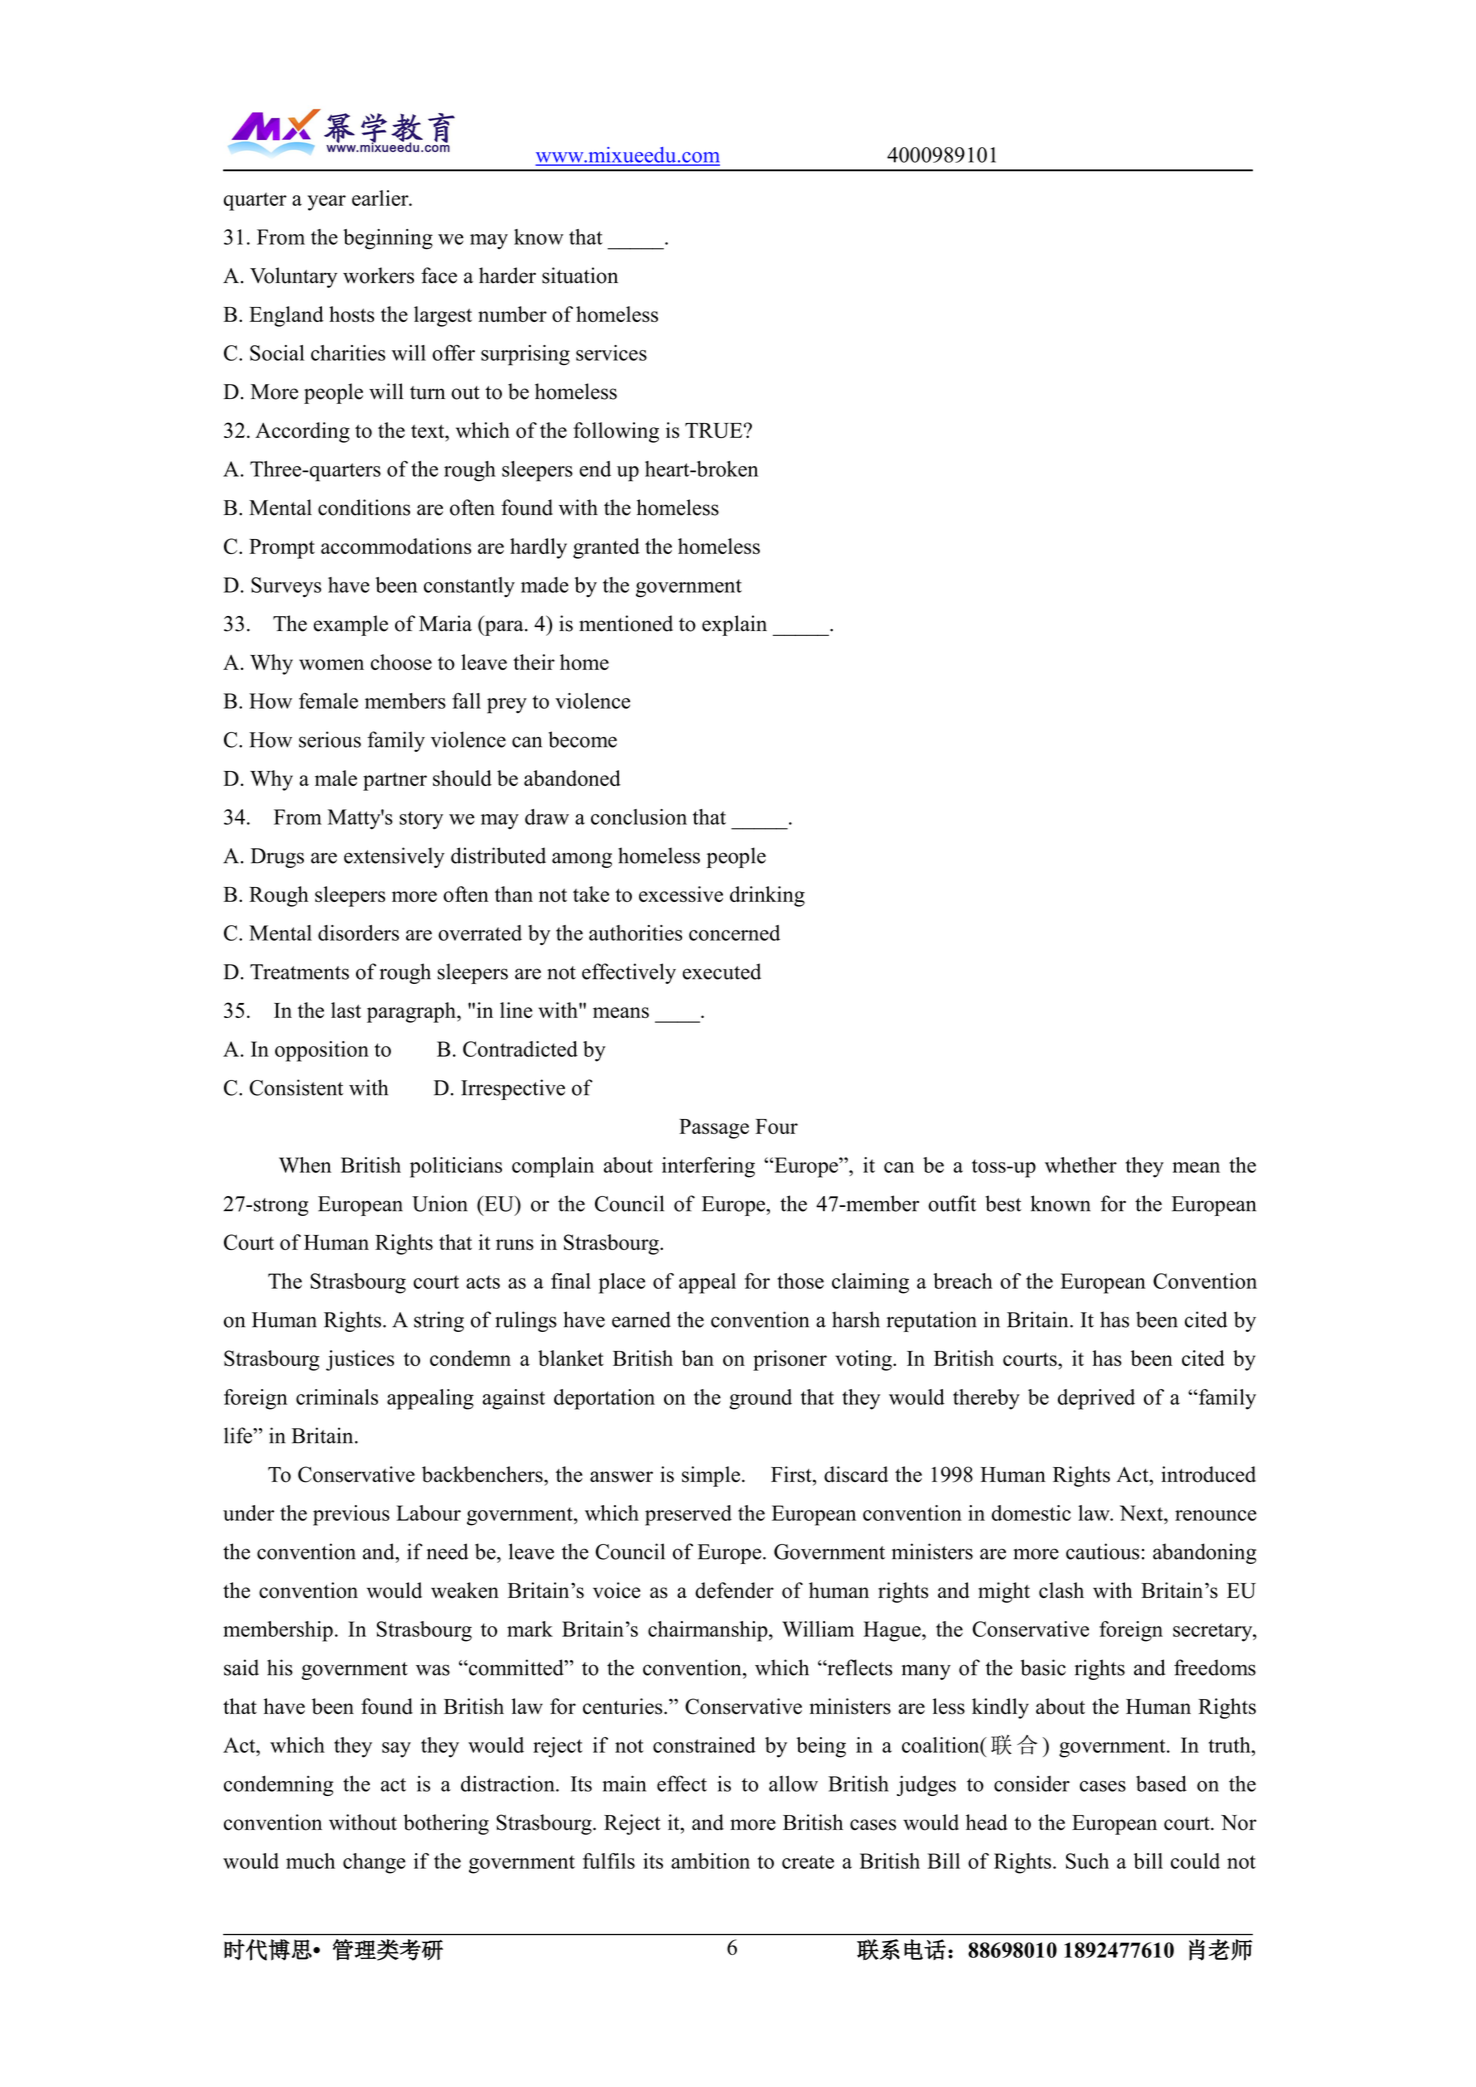  I want to click on criminals, so click(337, 1397).
